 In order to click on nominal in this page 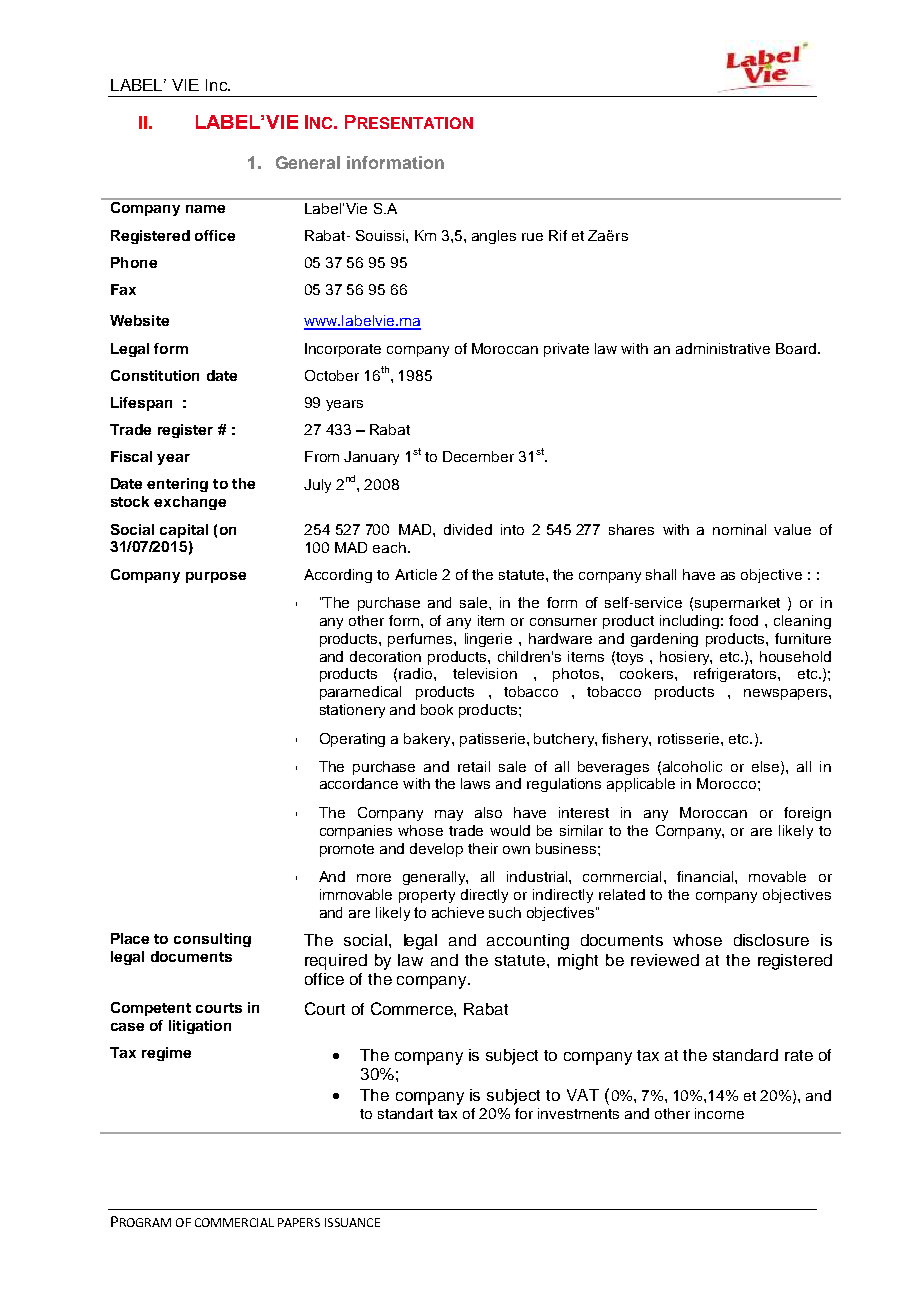, I will do `click(739, 529)`.
